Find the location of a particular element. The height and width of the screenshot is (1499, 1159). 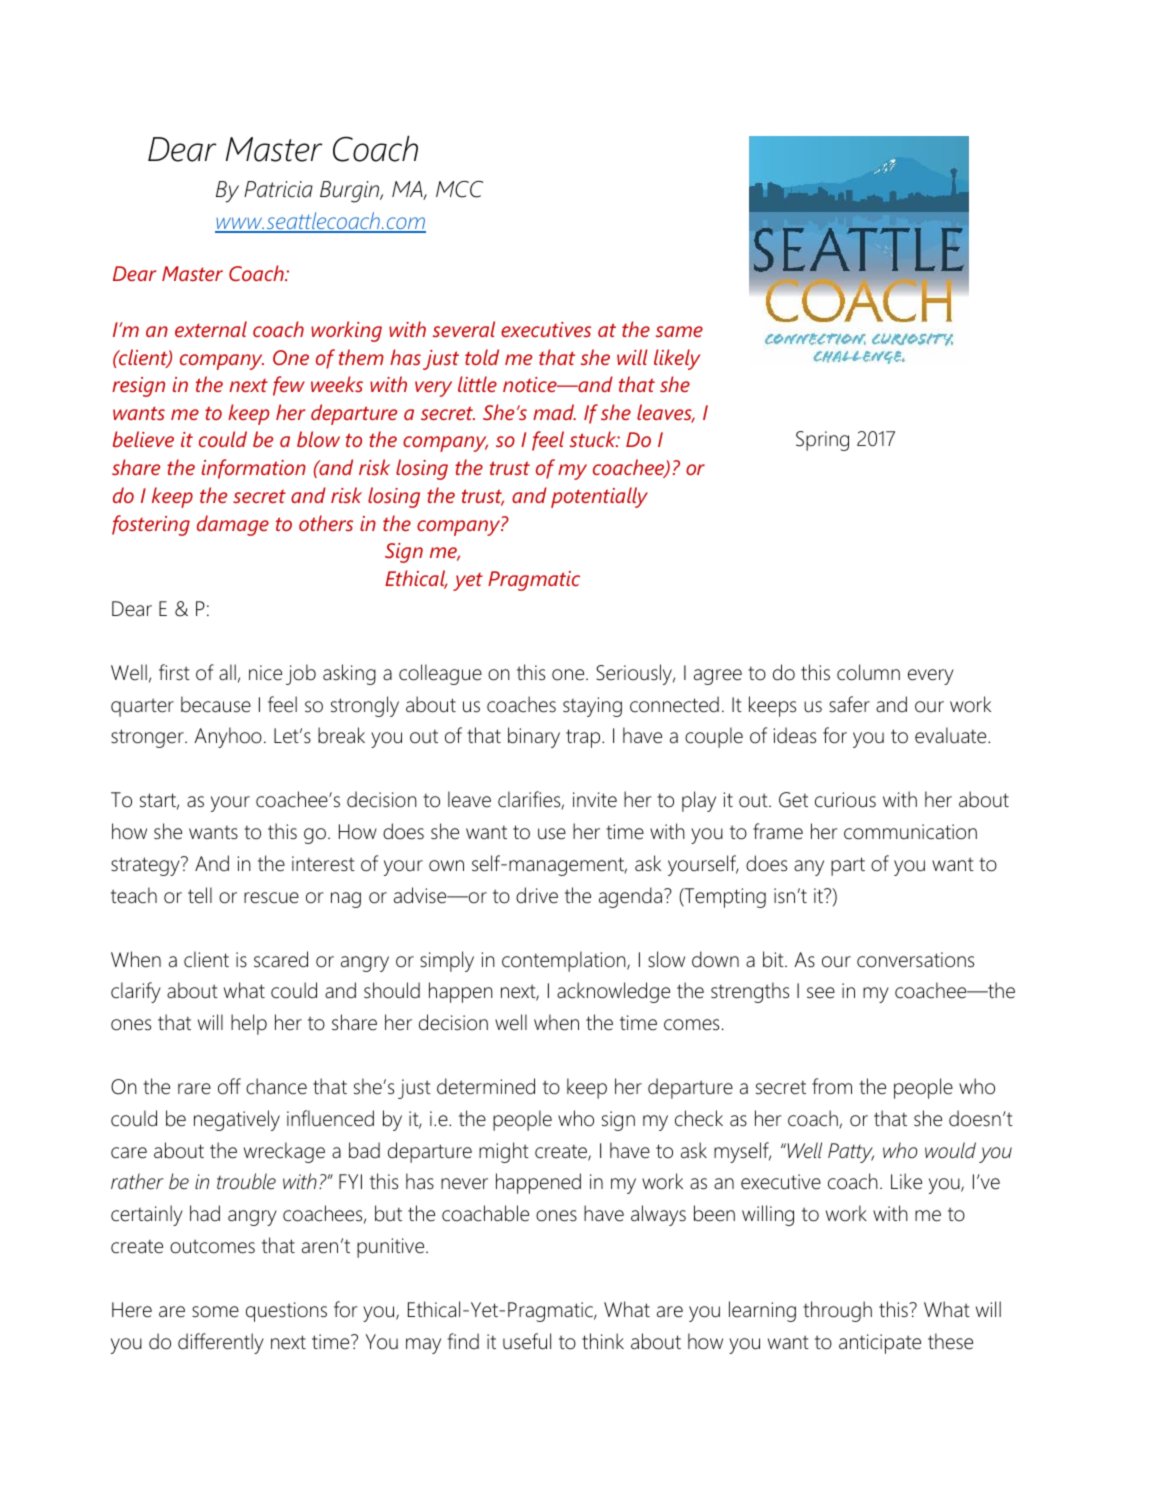

tell is located at coordinates (200, 895).
